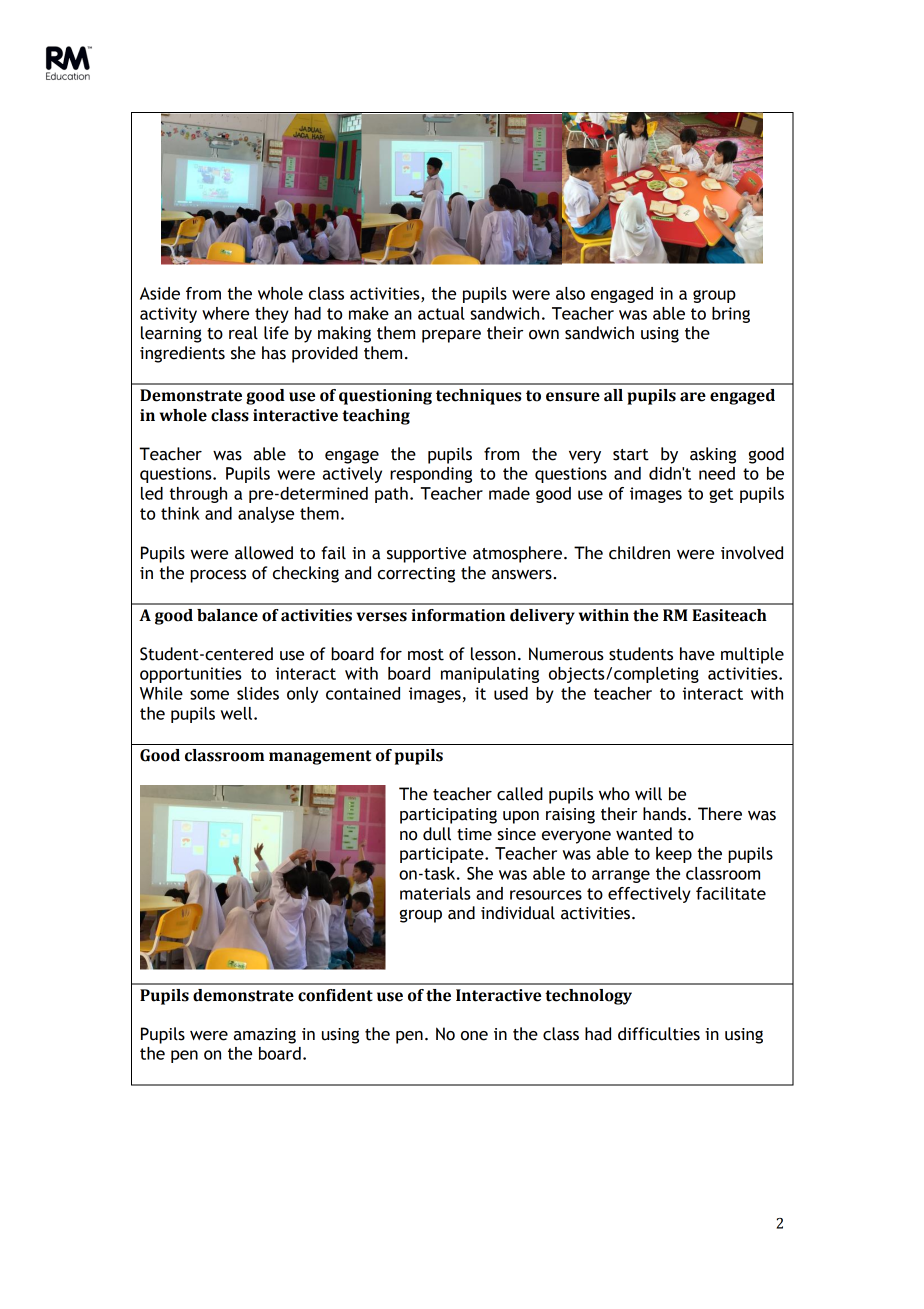 The height and width of the document is (1309, 924). I want to click on responding, so click(431, 475).
